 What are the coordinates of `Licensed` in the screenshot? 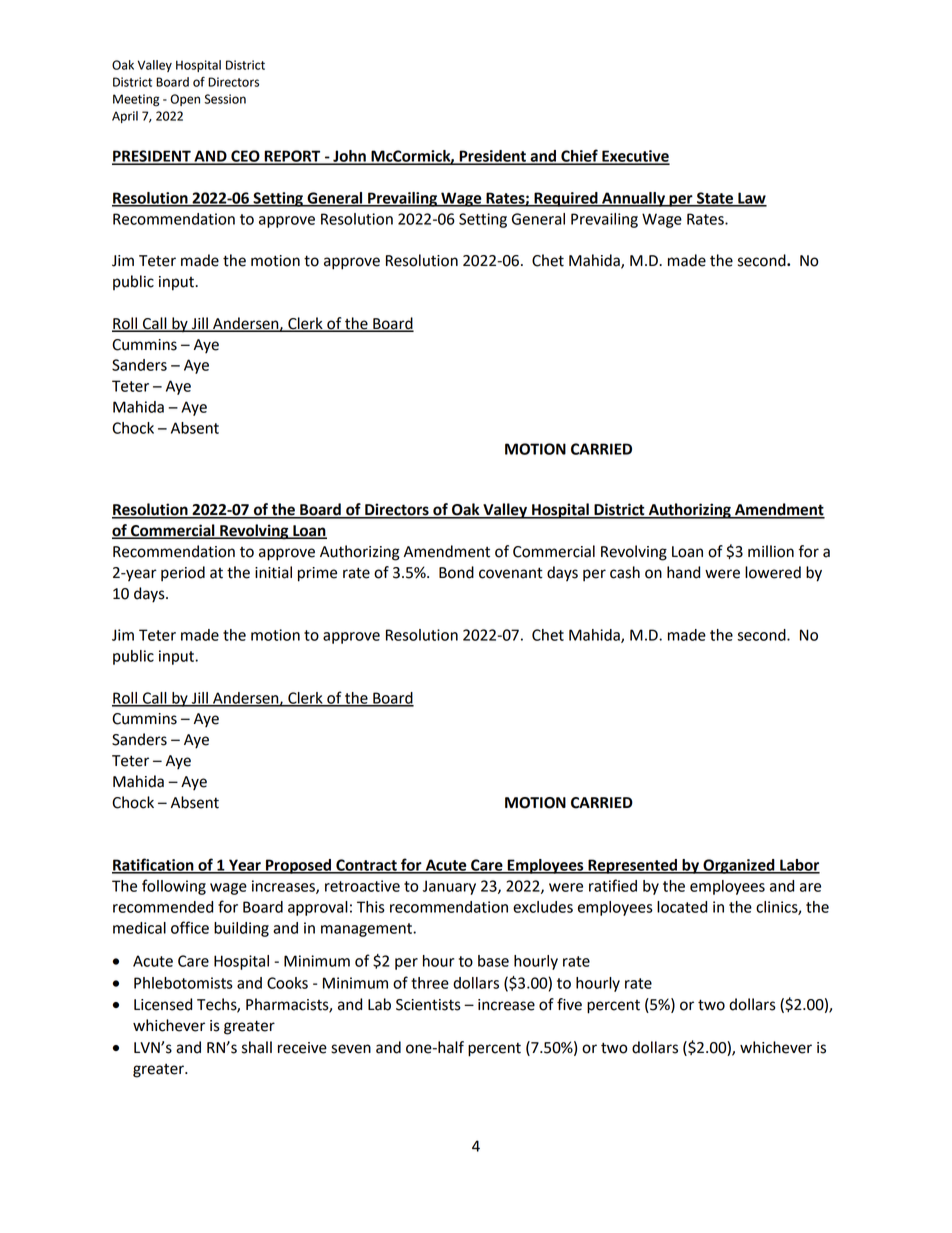 It's located at (163, 1004).
